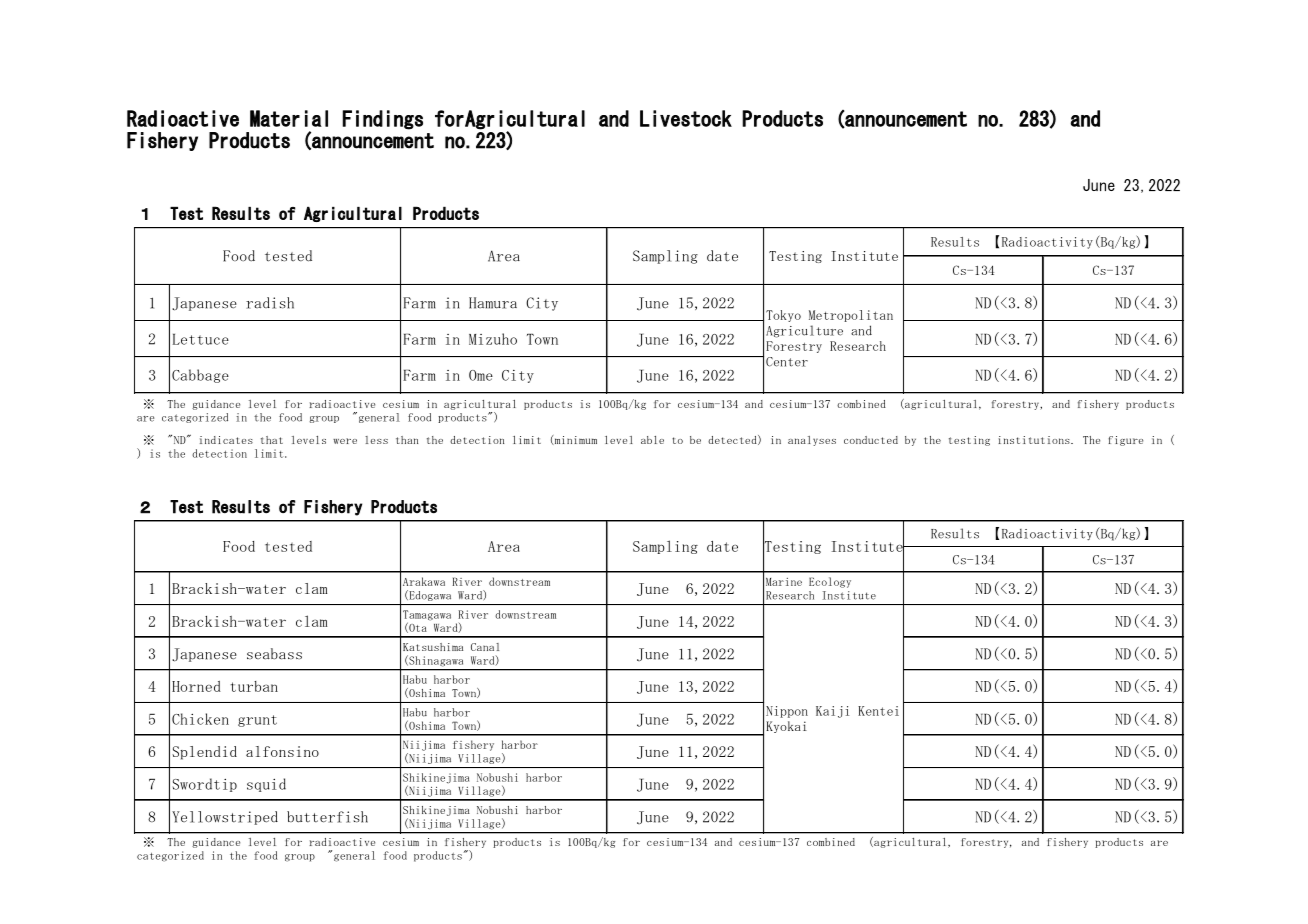 The image size is (1308, 924). I want to click on Center, so click(787, 362).
